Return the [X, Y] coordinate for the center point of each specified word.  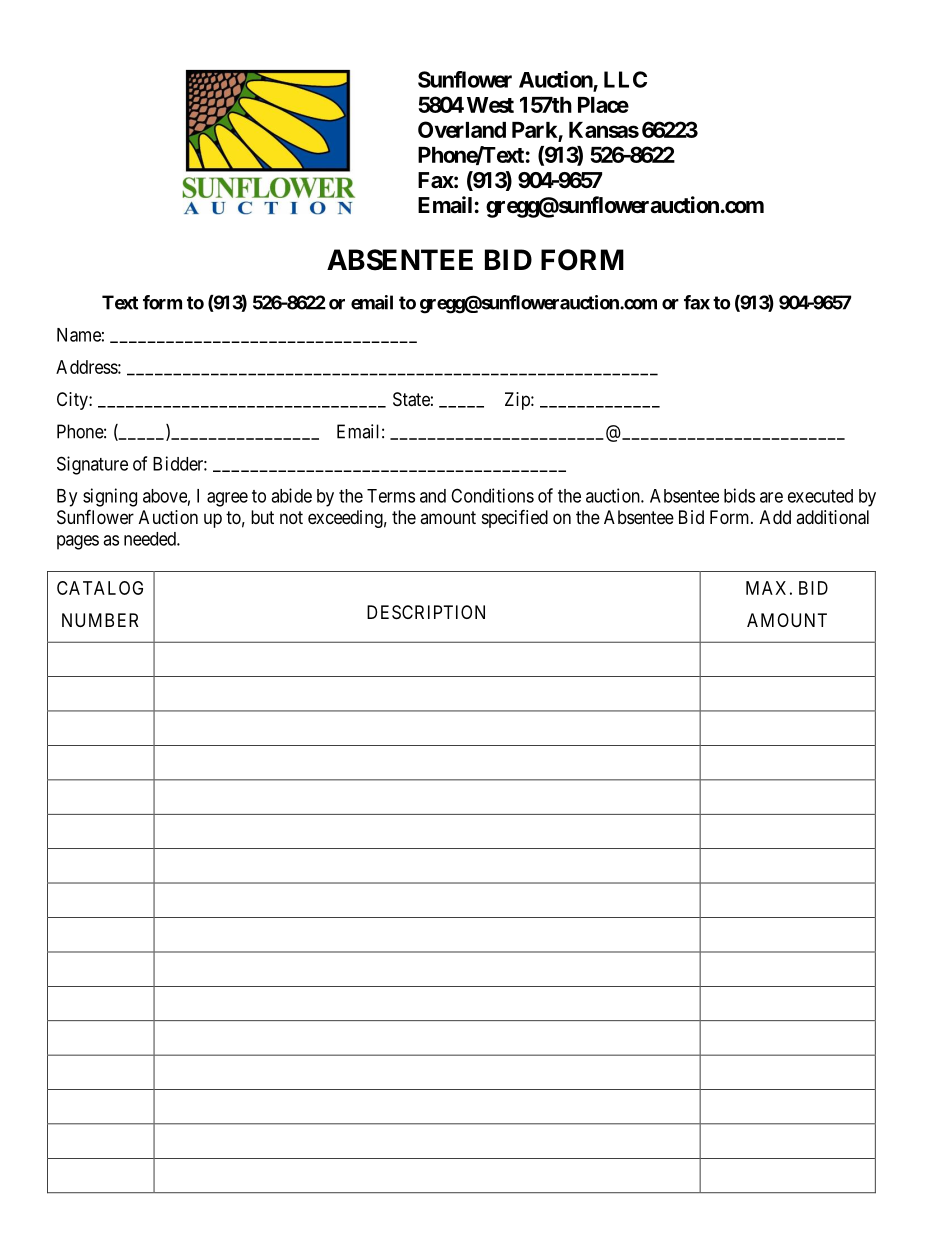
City [73, 401]
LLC [625, 79]
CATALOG [100, 588]
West [490, 105]
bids [739, 495]
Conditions [492, 495]
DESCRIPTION [426, 612]
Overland [462, 129]
